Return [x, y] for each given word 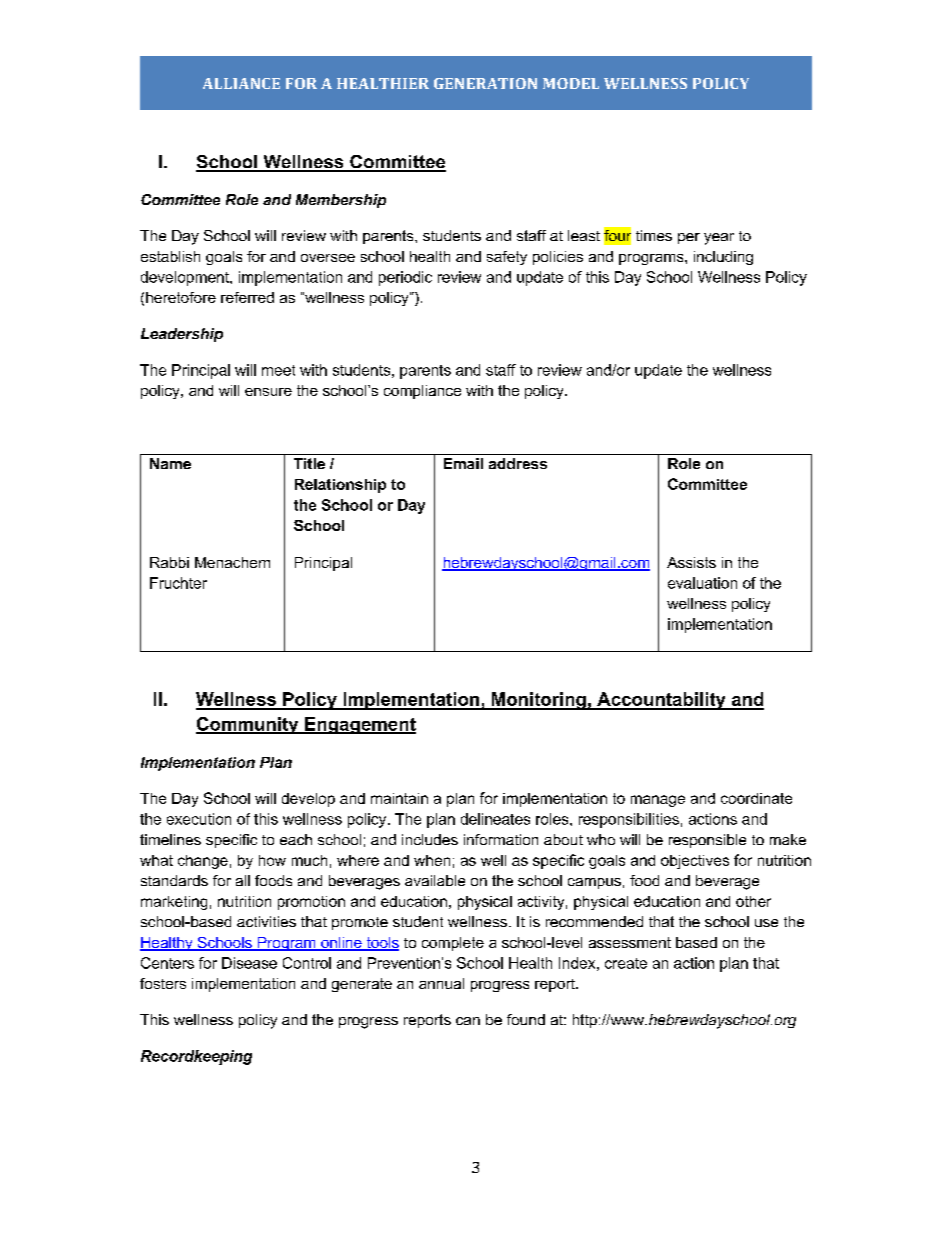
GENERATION [485, 83]
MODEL [571, 83]
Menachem [232, 562]
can [468, 1021]
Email [463, 463]
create [626, 963]
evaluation [702, 583]
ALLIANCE [241, 83]
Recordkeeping [196, 1057]
